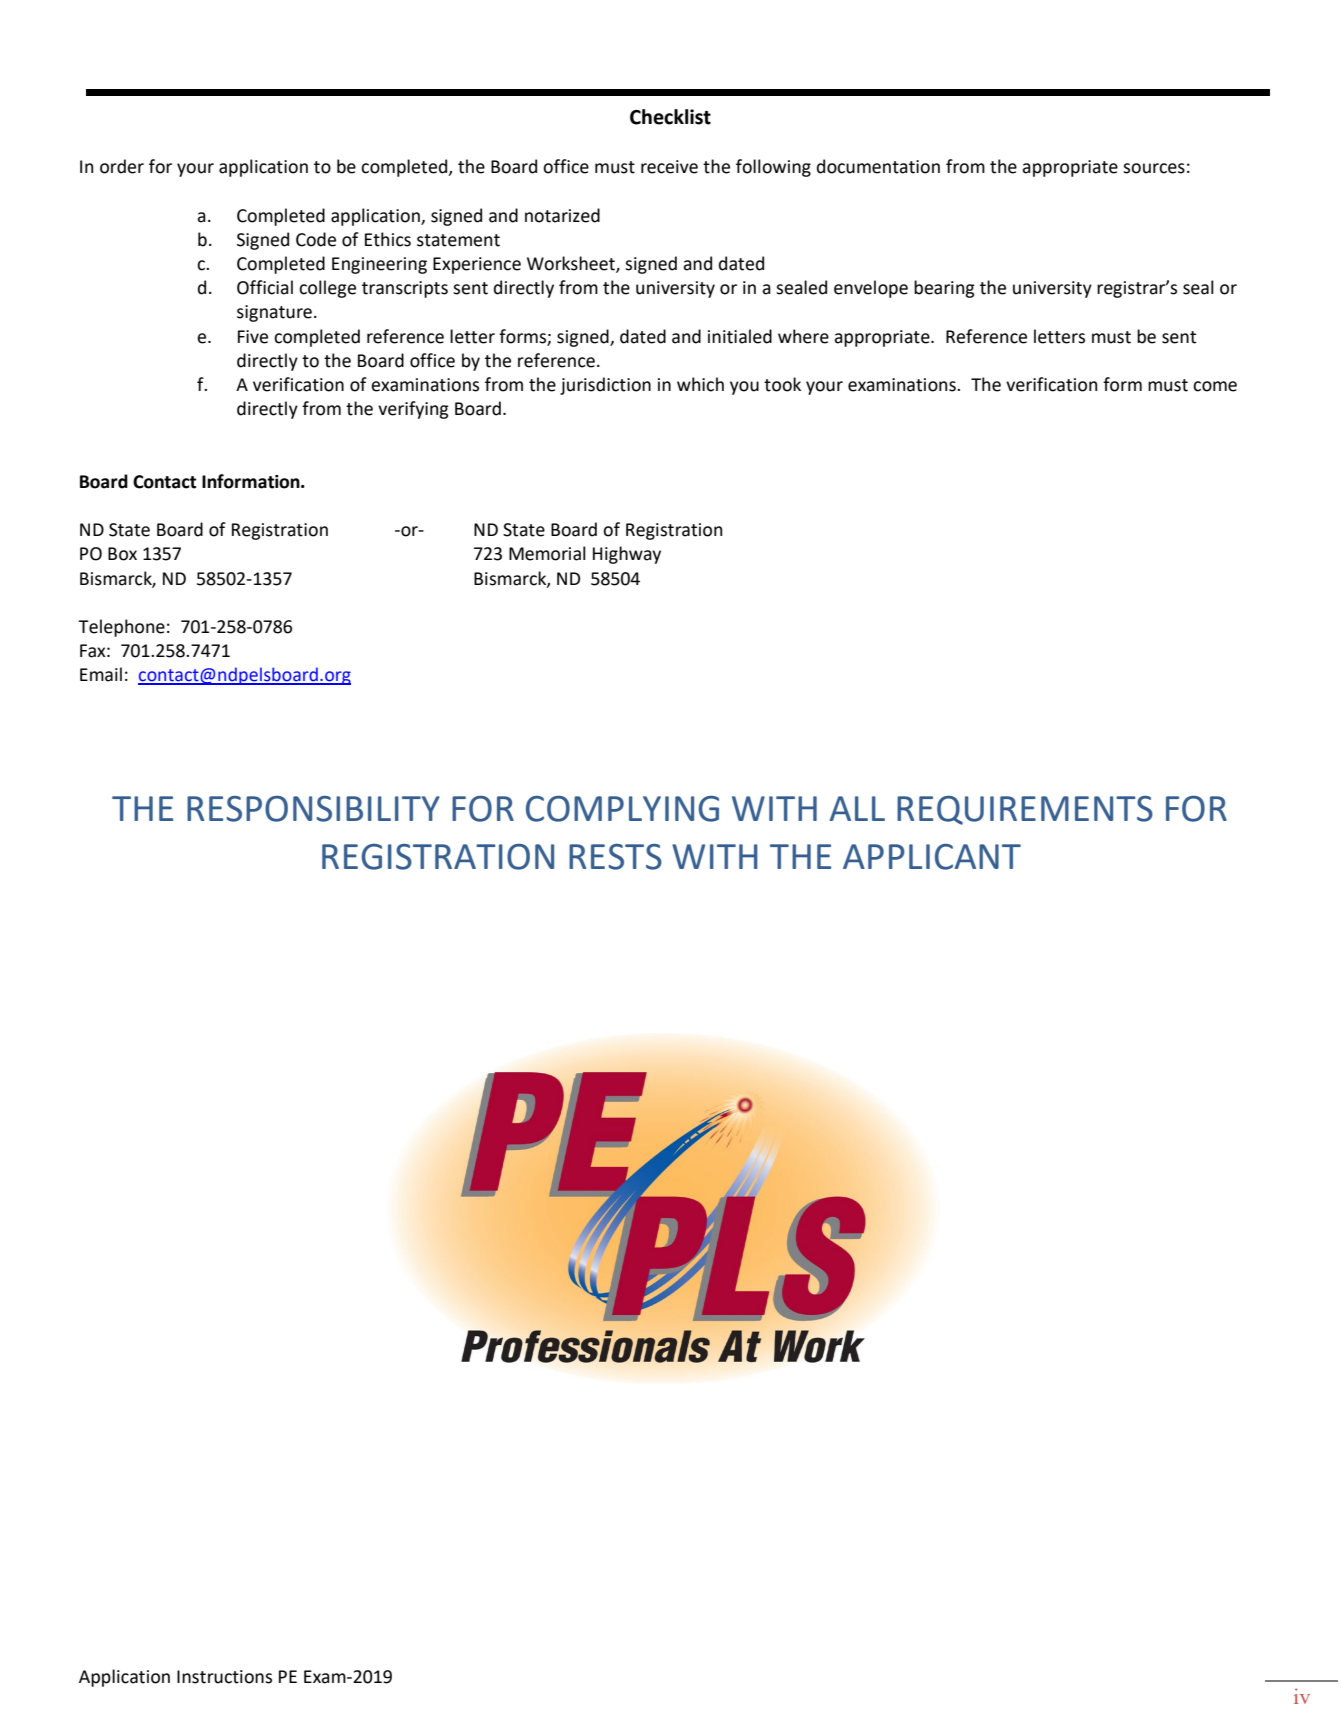  I want to click on Instructions, so click(224, 1677).
